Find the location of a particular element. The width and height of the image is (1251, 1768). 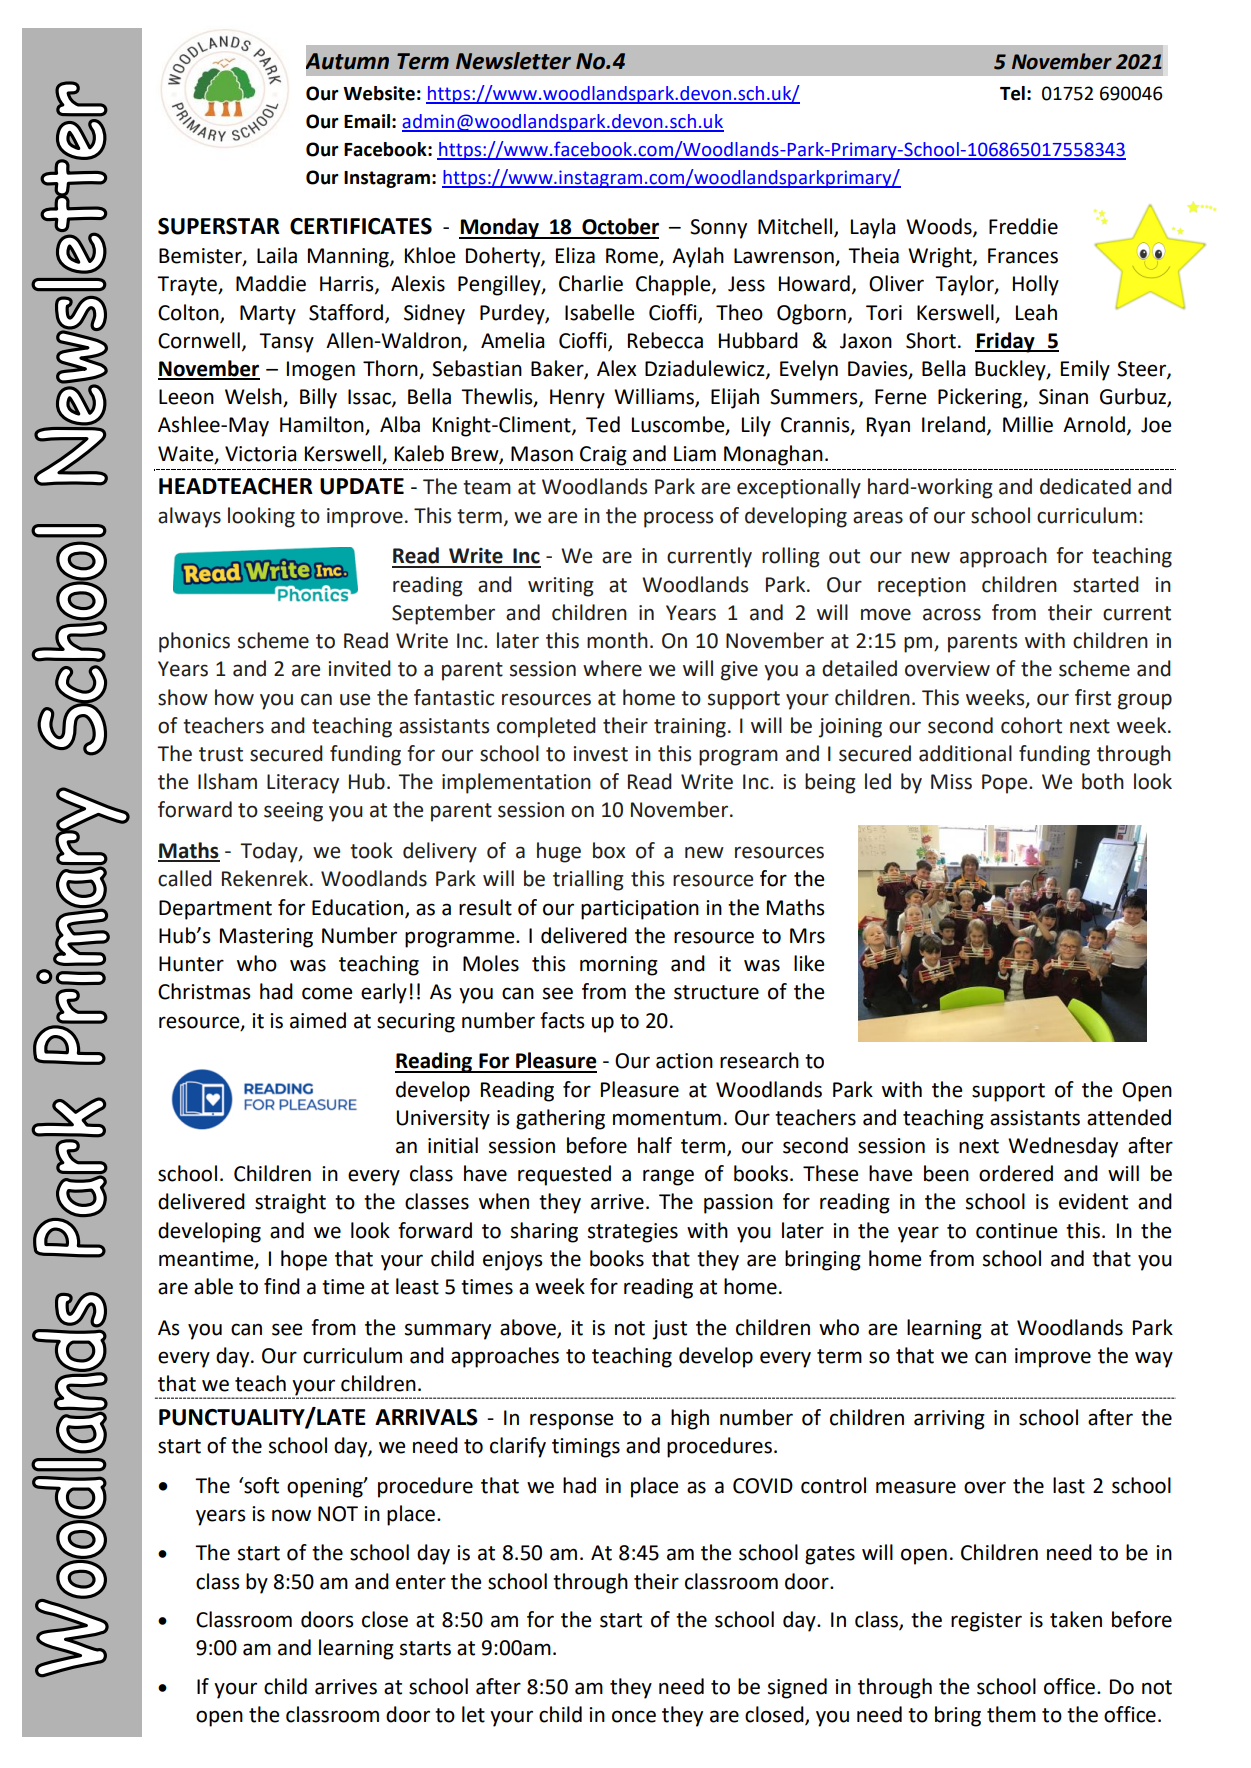

Website is located at coordinates (379, 93).
